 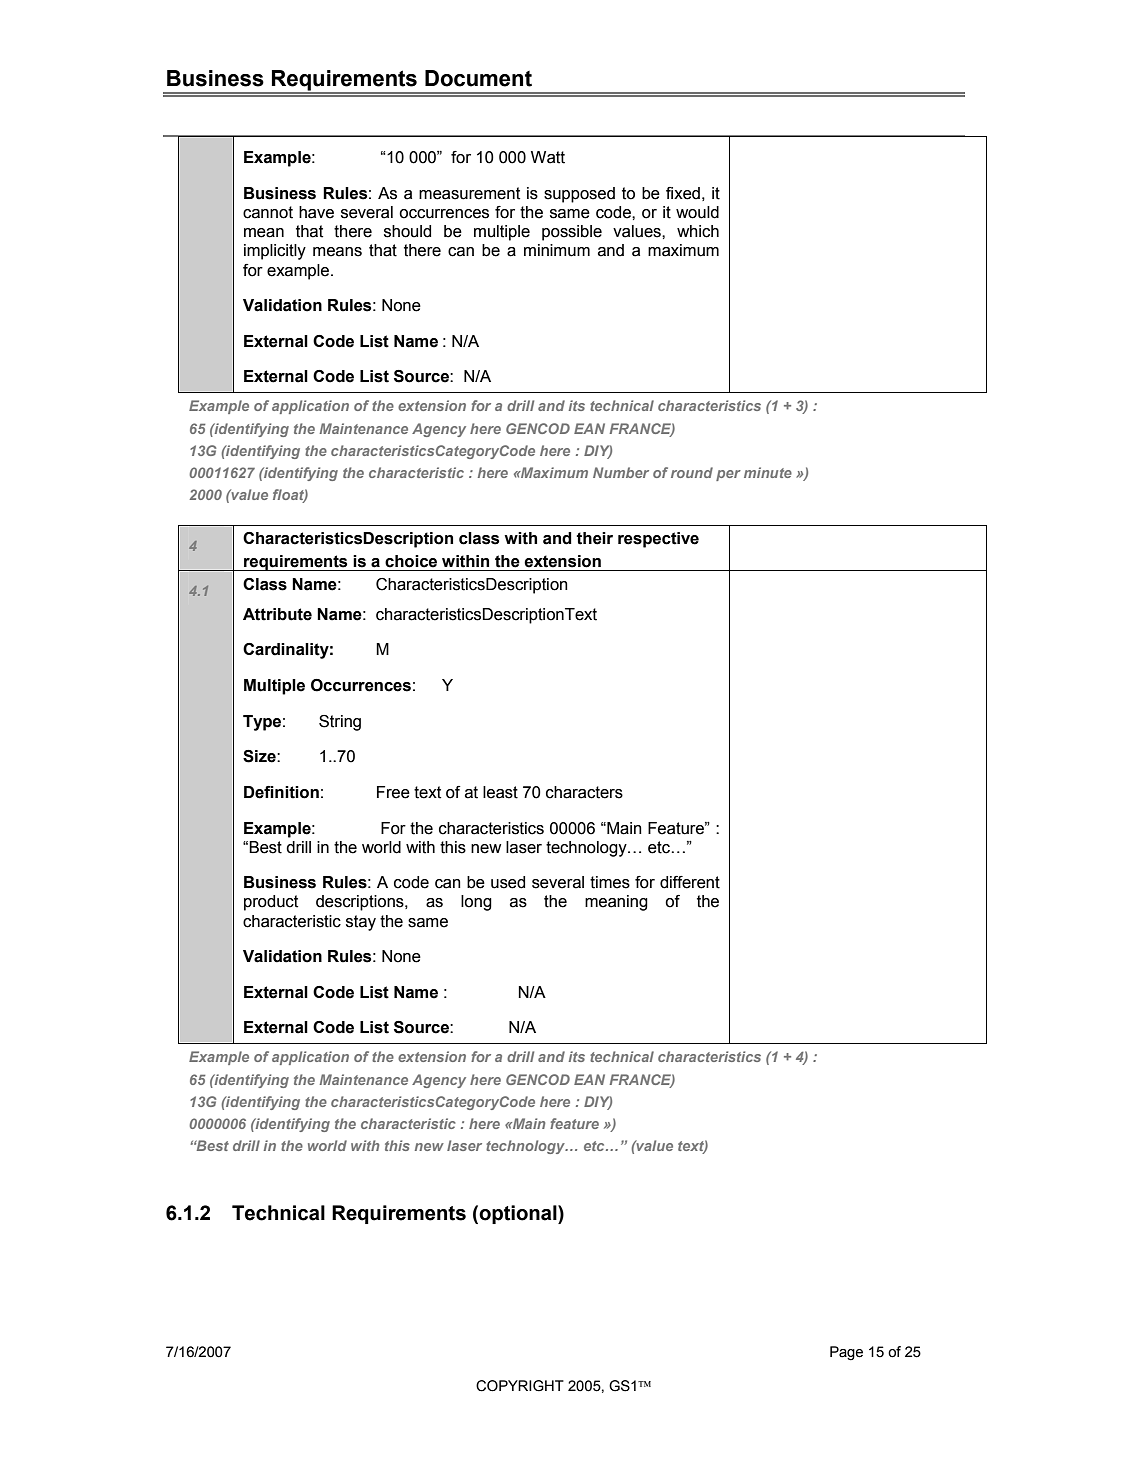 I want to click on different, so click(x=690, y=882).
